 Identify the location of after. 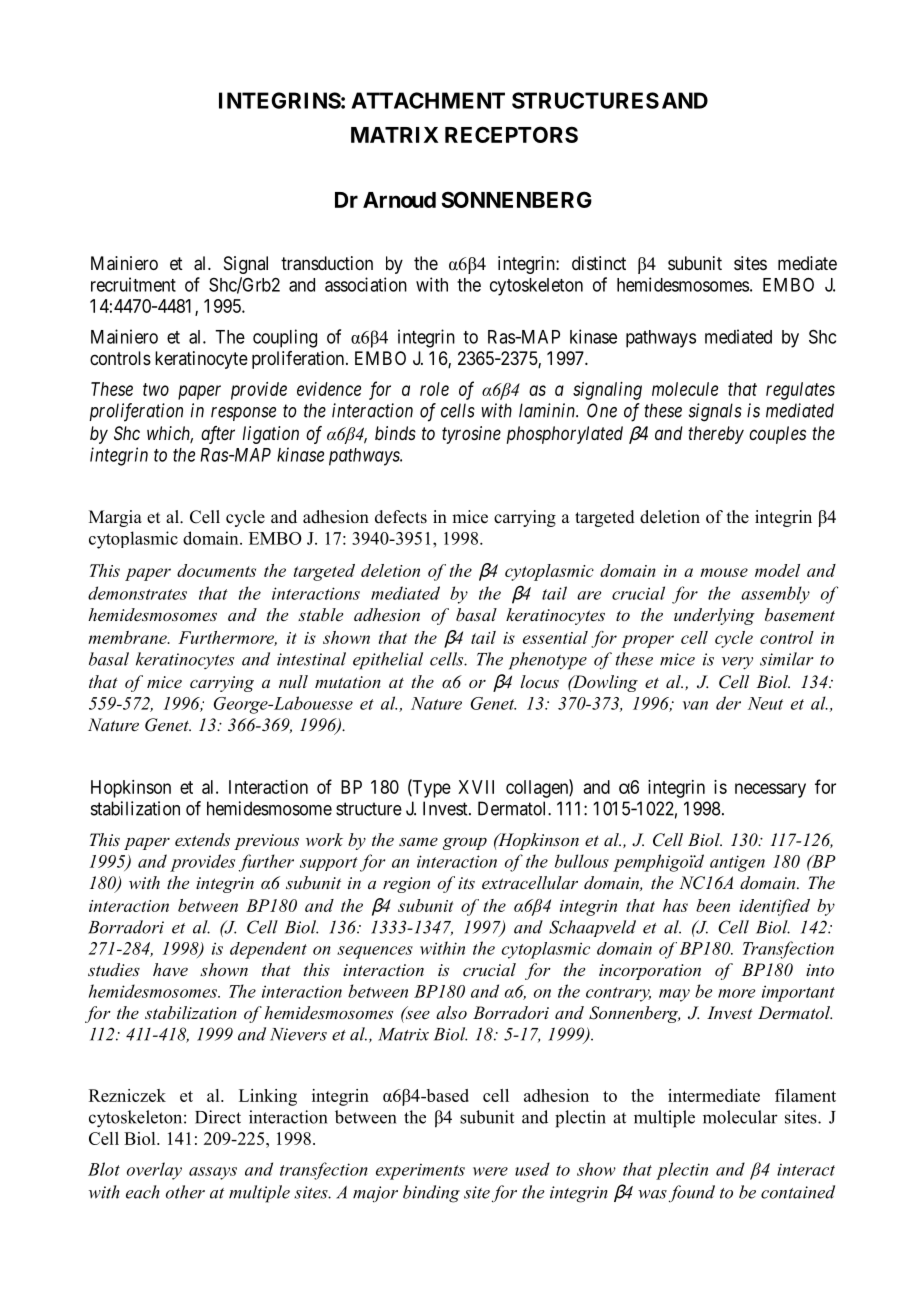
(218, 435).
